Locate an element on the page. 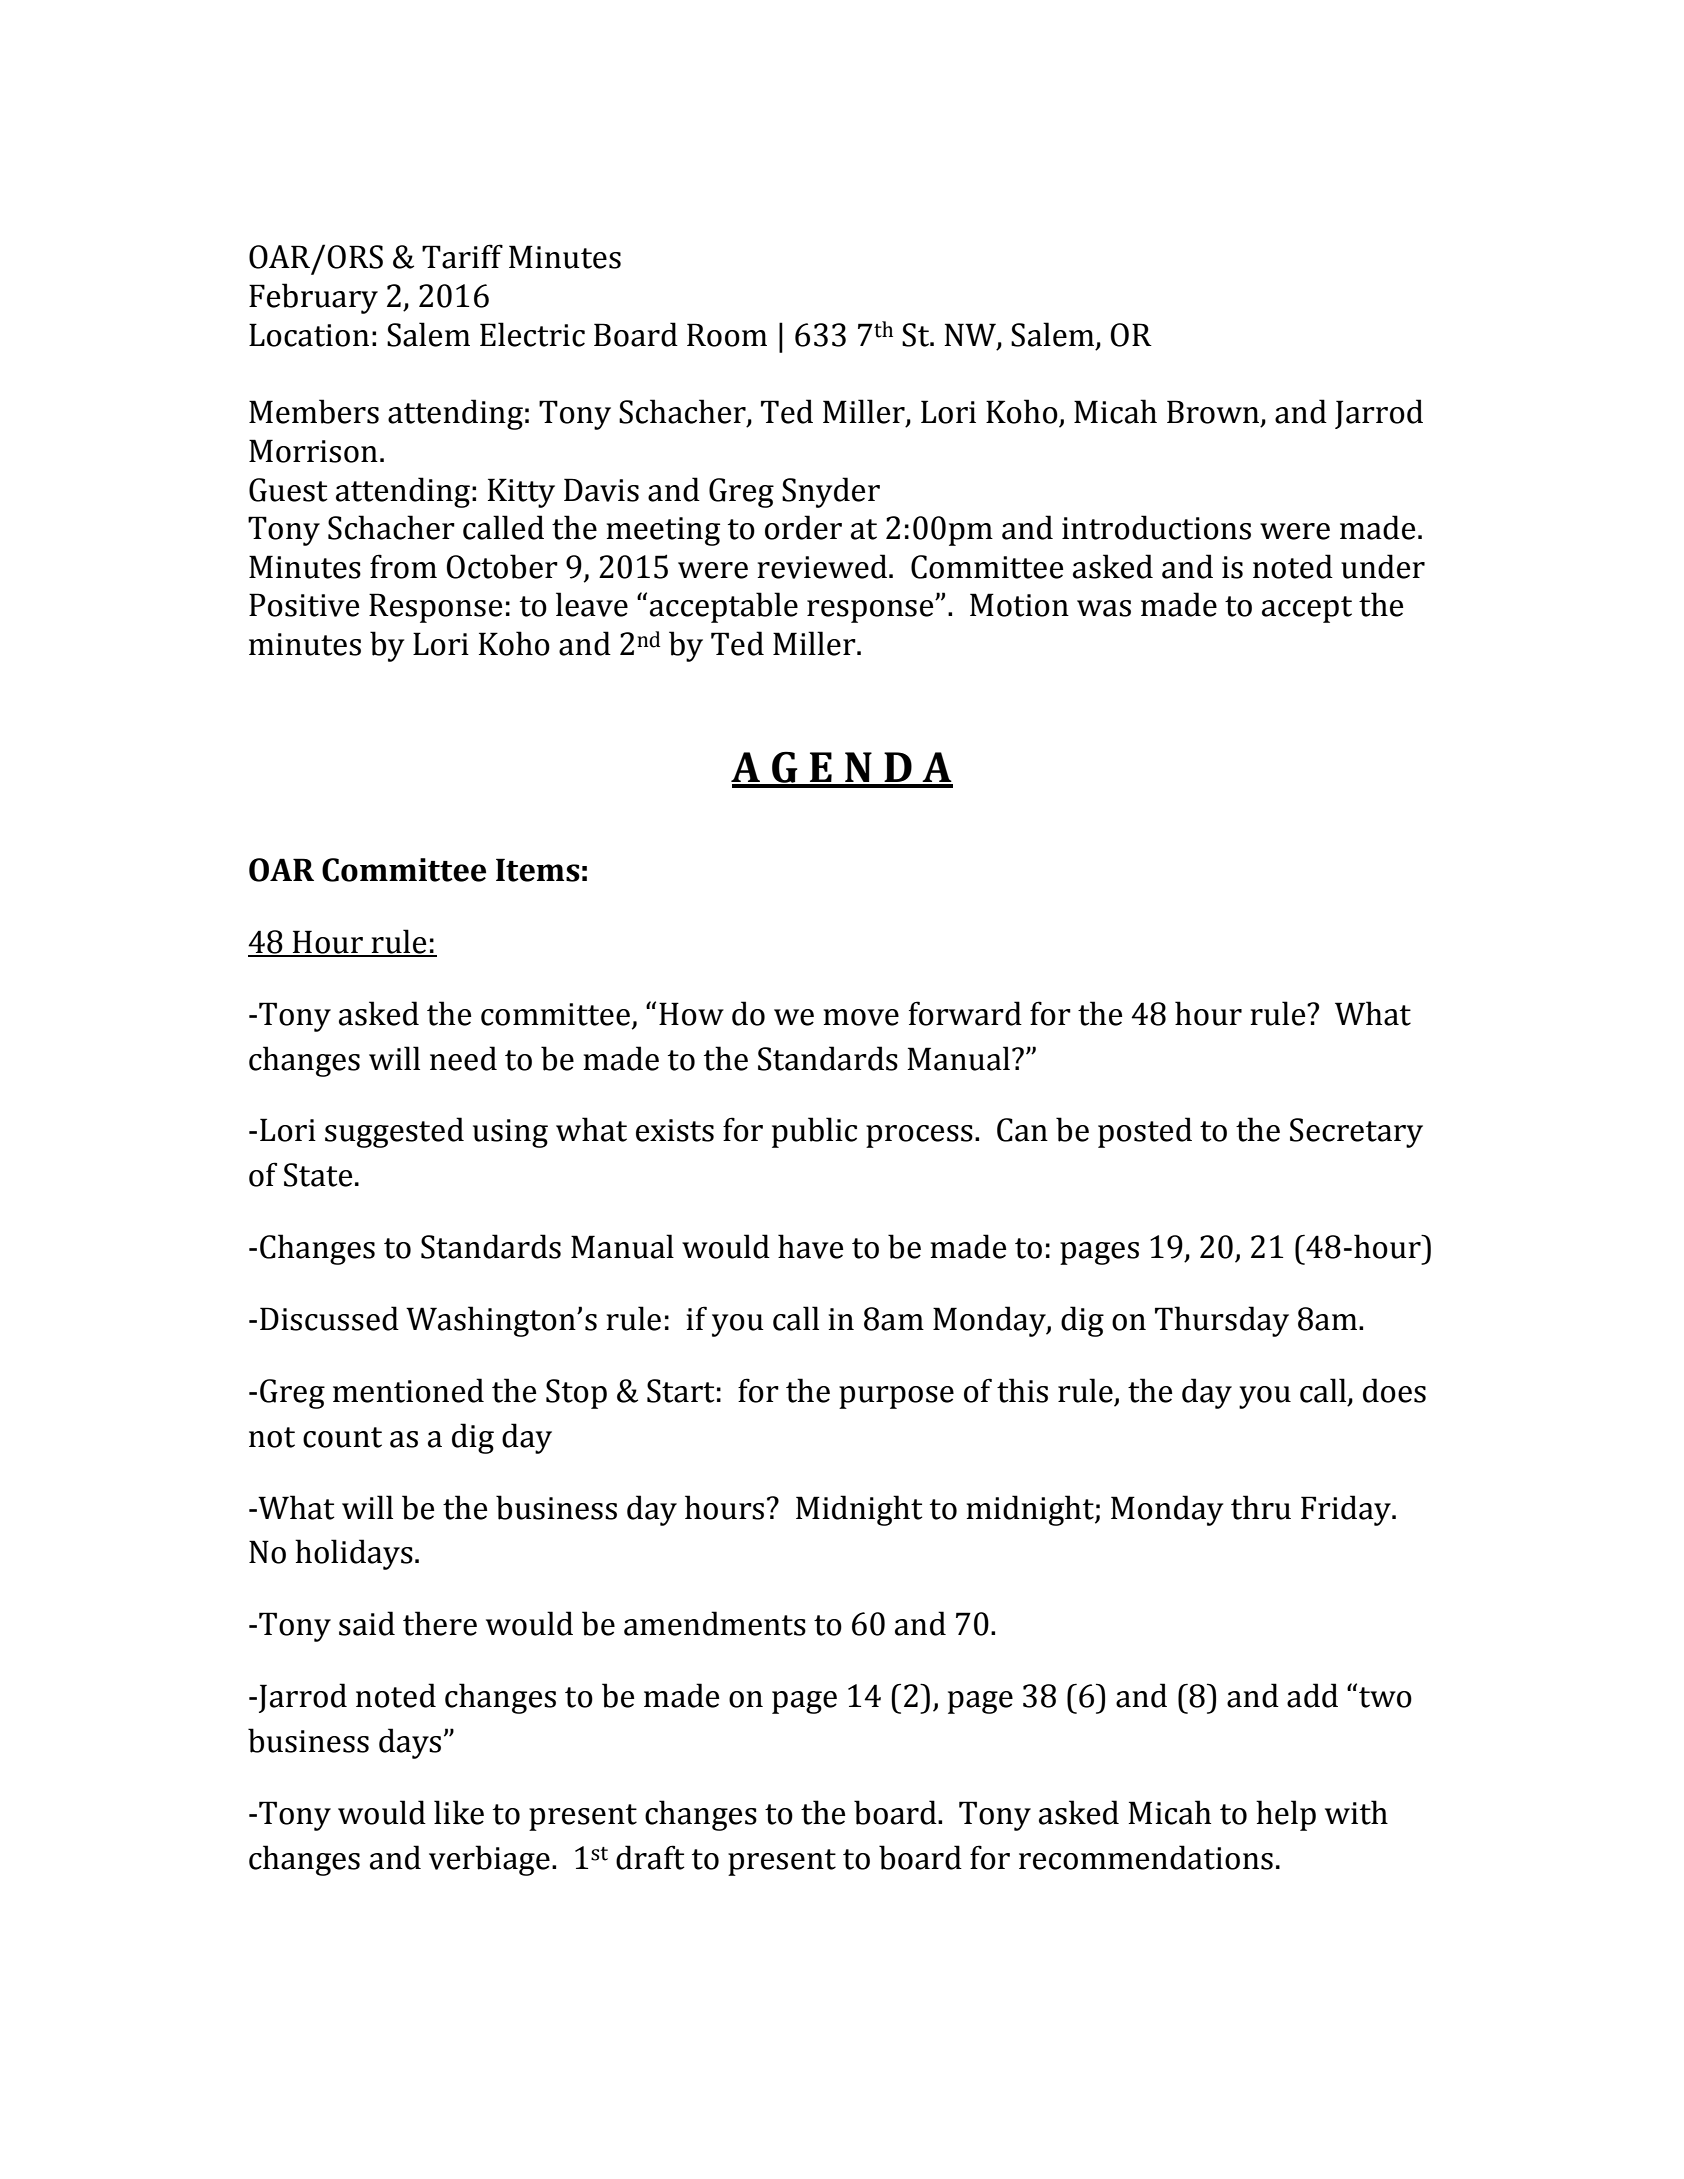 The width and height of the document is (1684, 2179). Secretary is located at coordinates (1356, 1133).
